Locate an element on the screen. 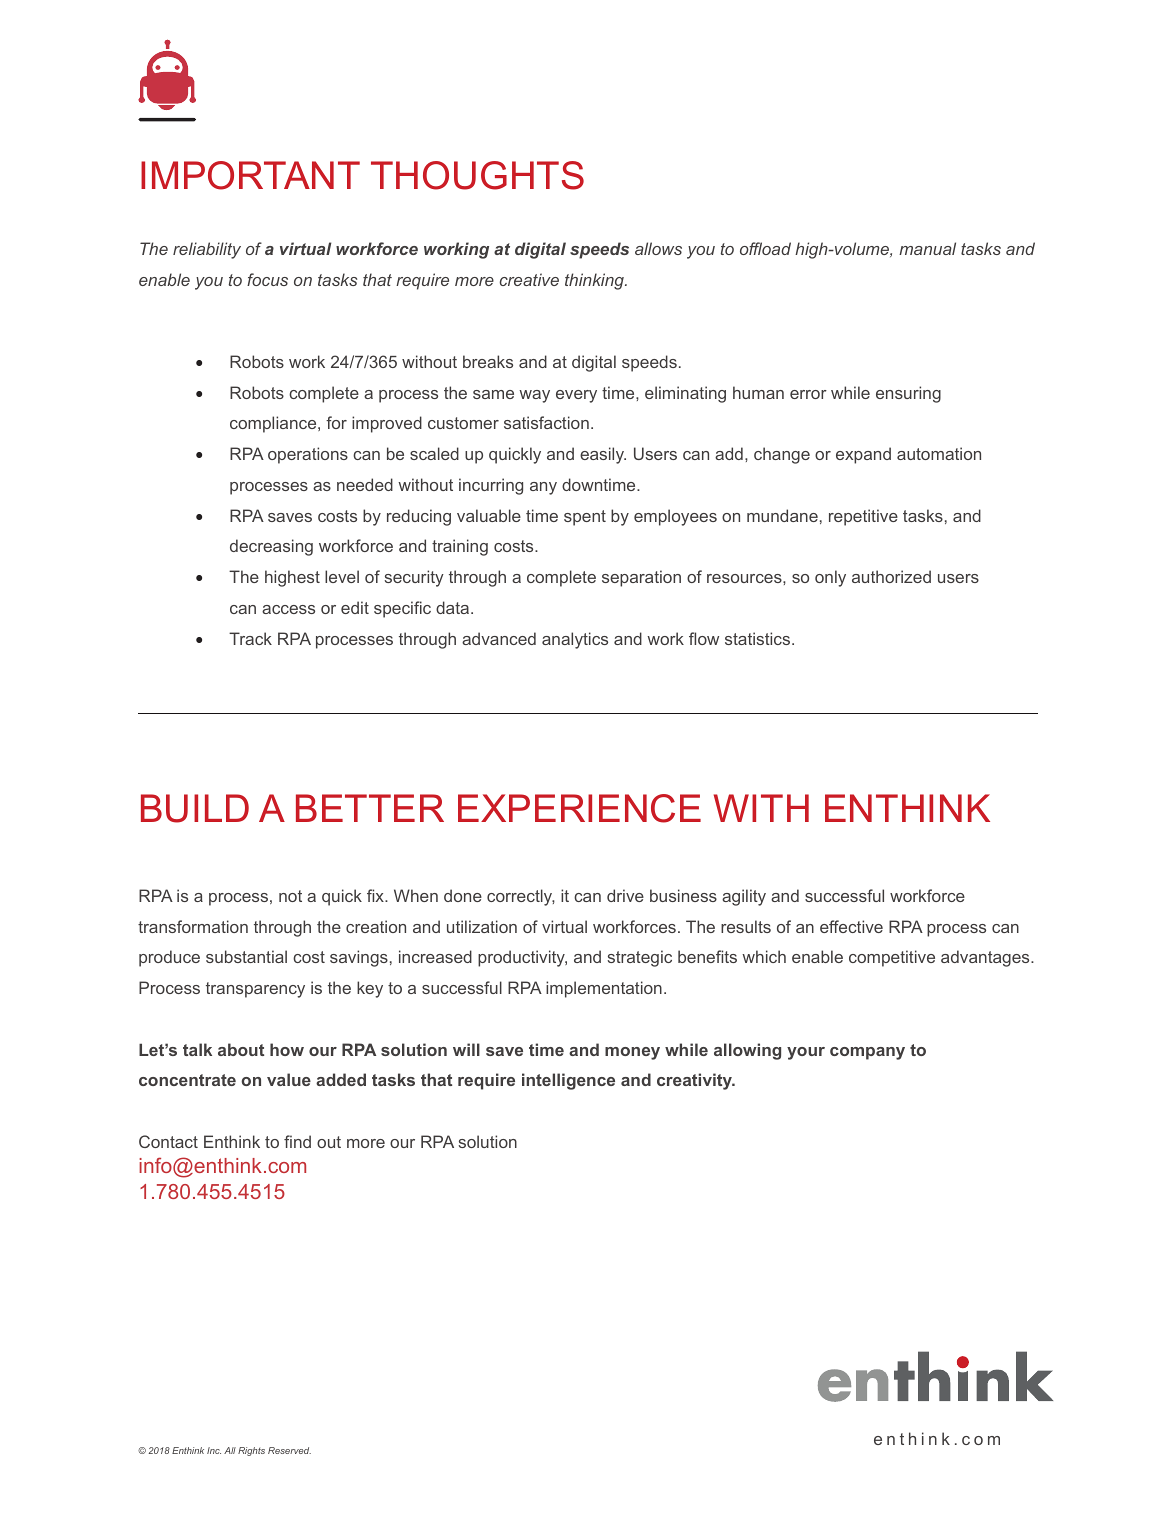 The height and width of the screenshot is (1522, 1176). repetitive is located at coordinates (863, 517).
